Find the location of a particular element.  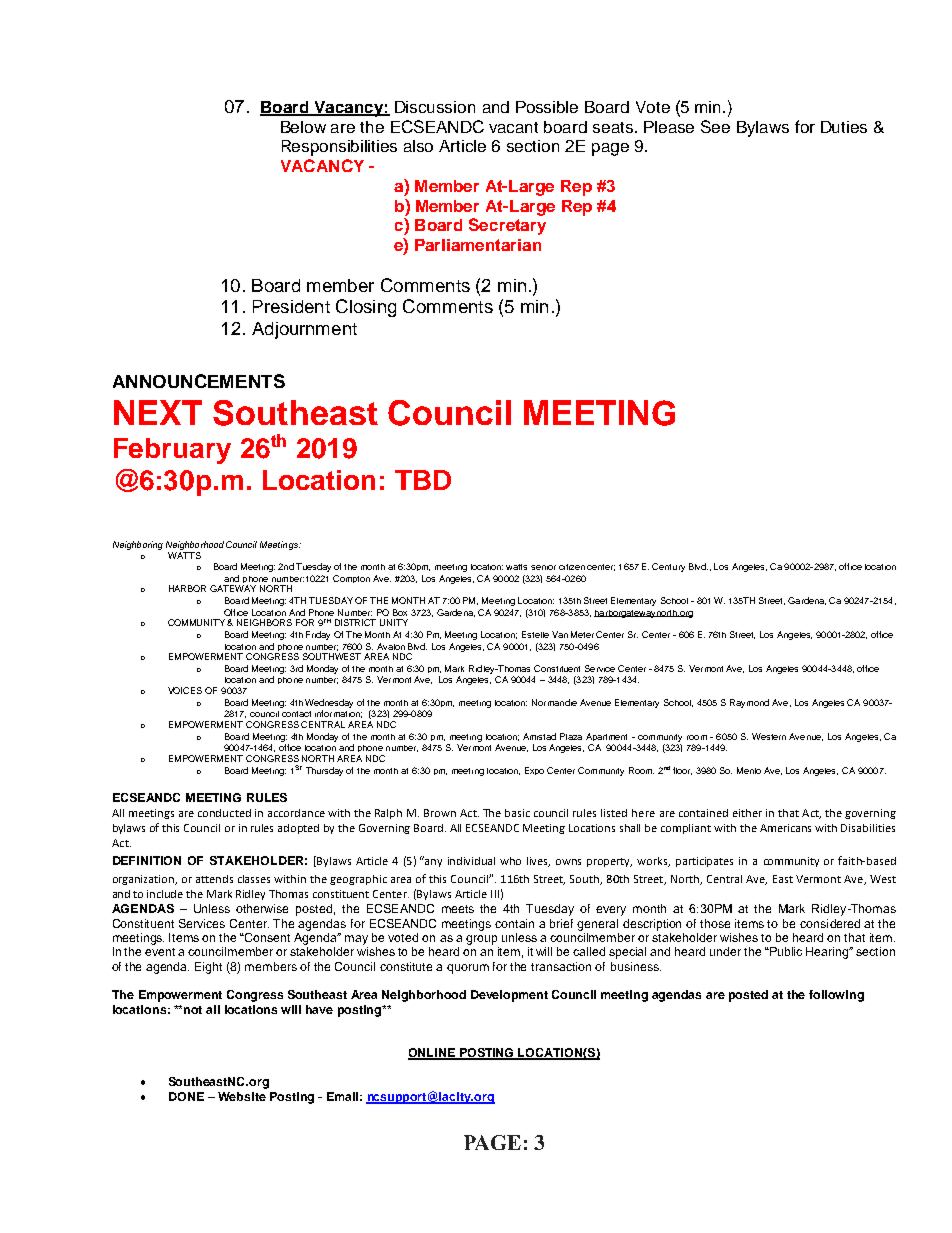

Closing is located at coordinates (366, 308).
